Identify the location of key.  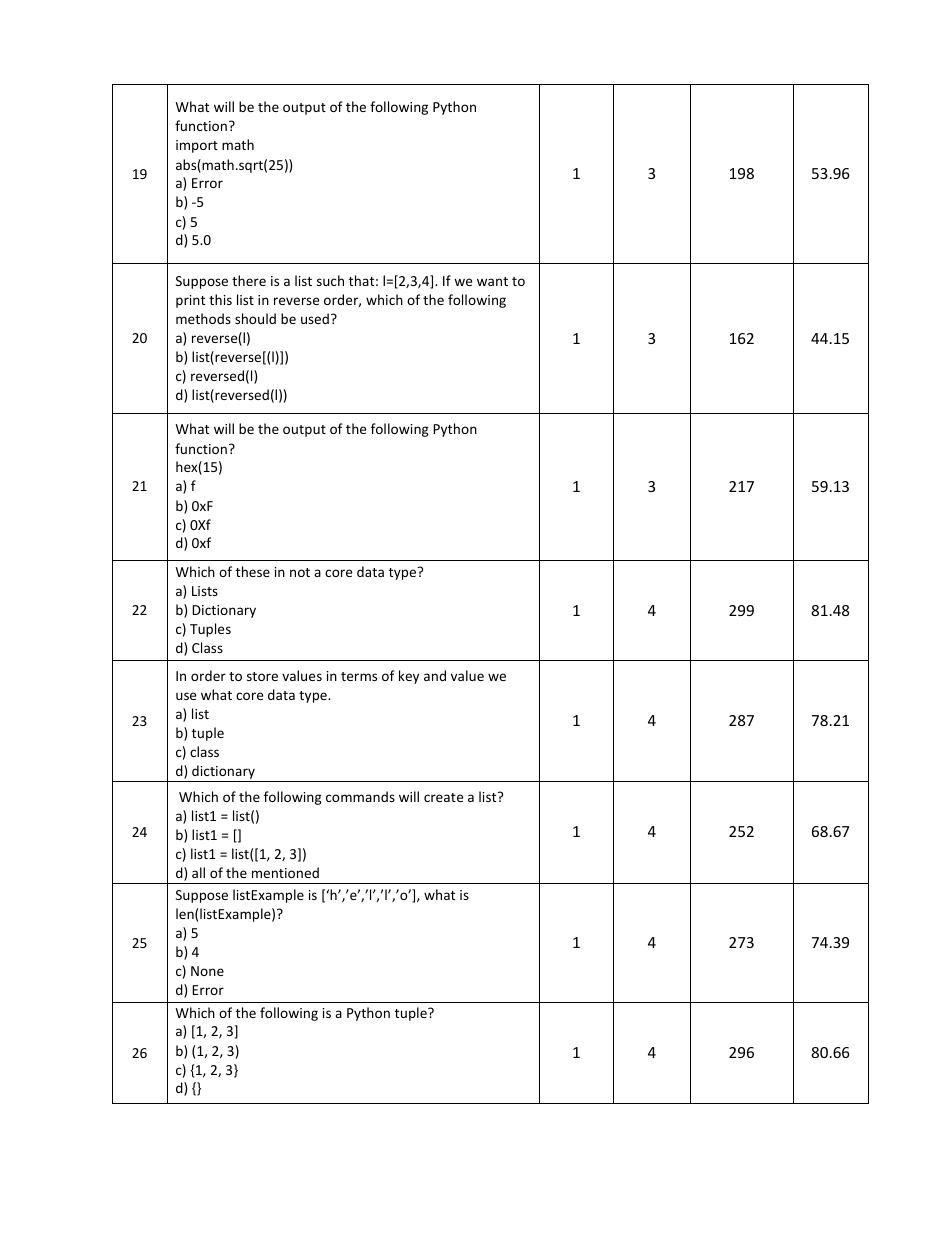
(409, 677).
